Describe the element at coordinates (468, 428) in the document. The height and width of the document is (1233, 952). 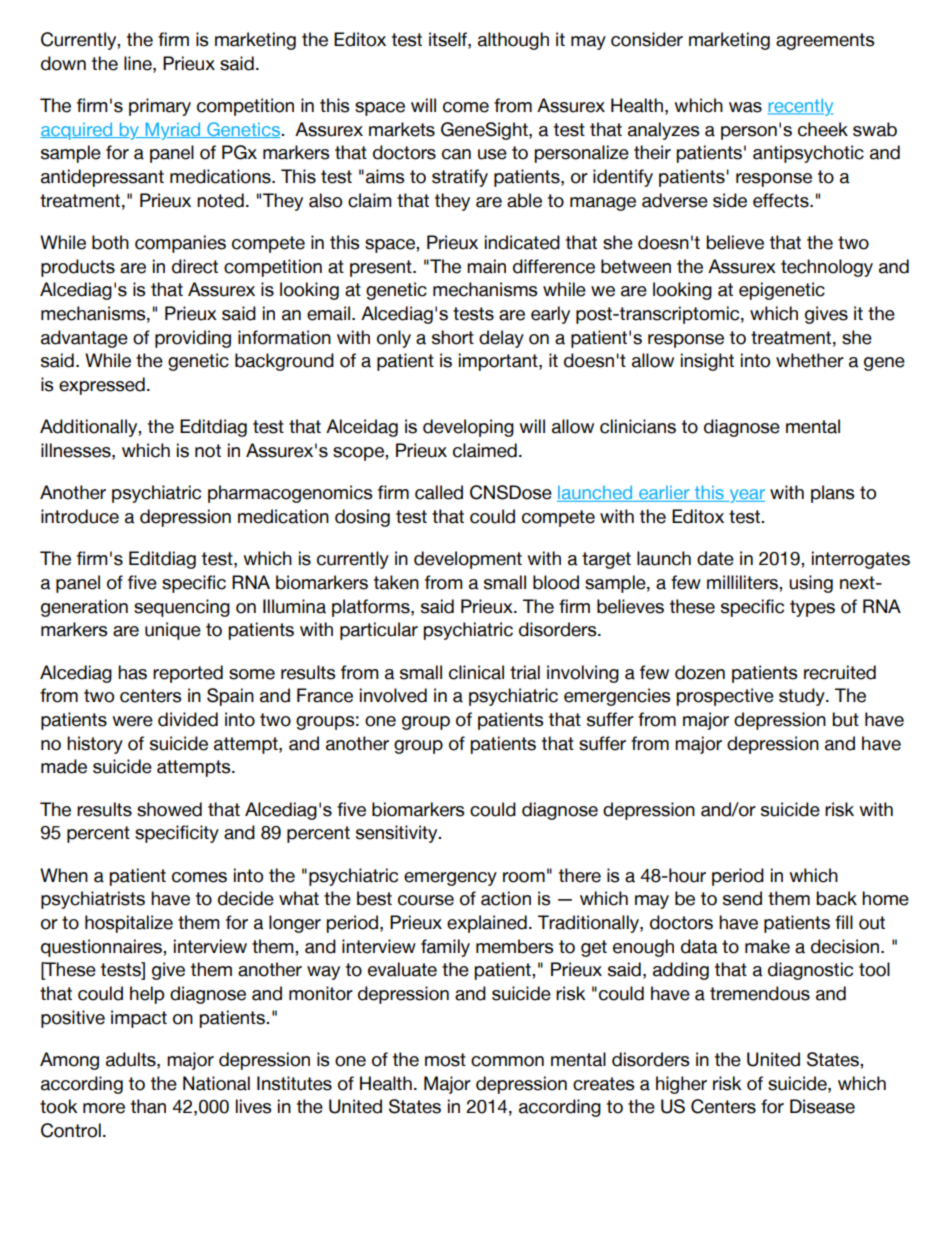
I see `developing` at that location.
